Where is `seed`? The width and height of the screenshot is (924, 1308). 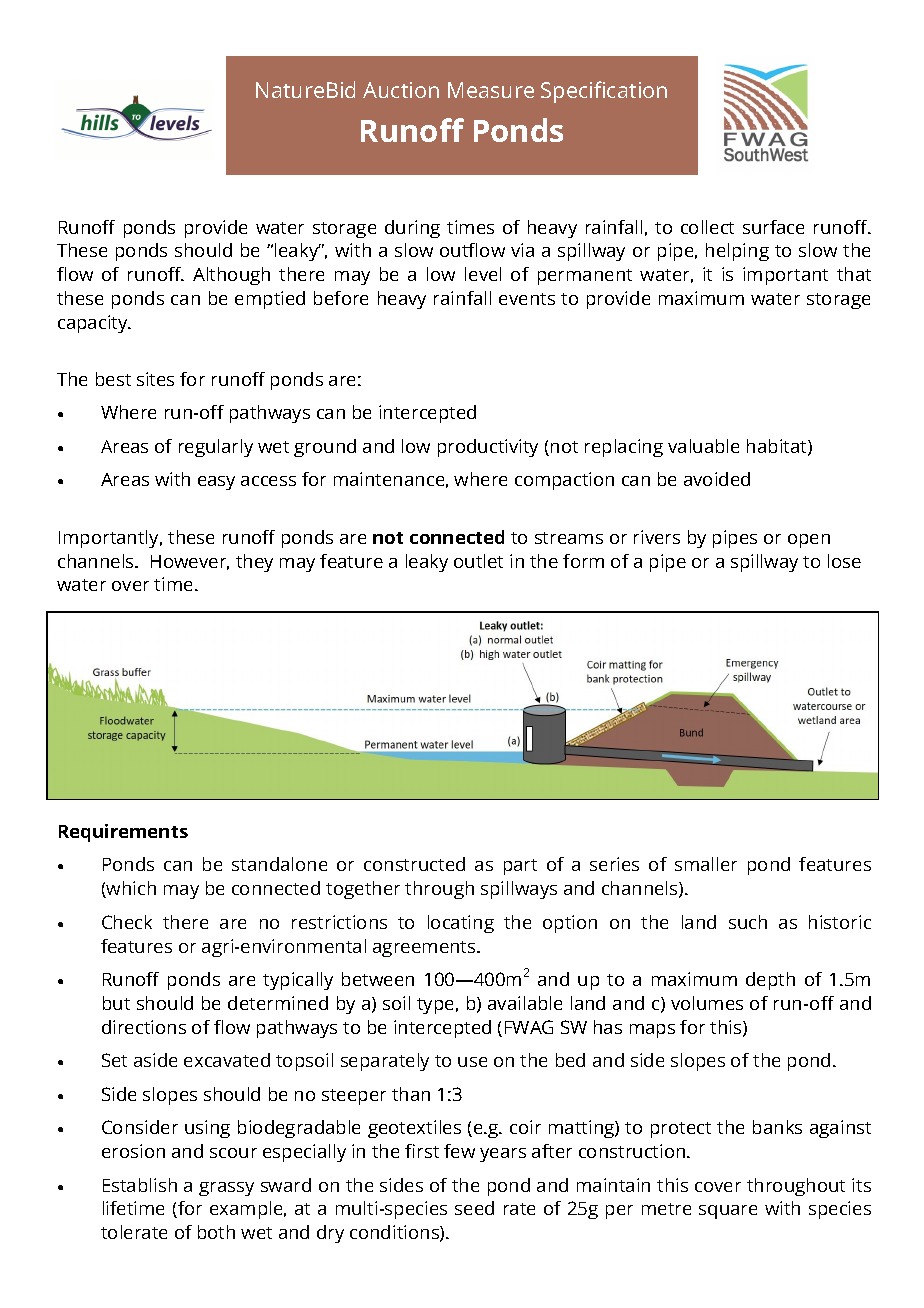
seed is located at coordinates (474, 1208).
